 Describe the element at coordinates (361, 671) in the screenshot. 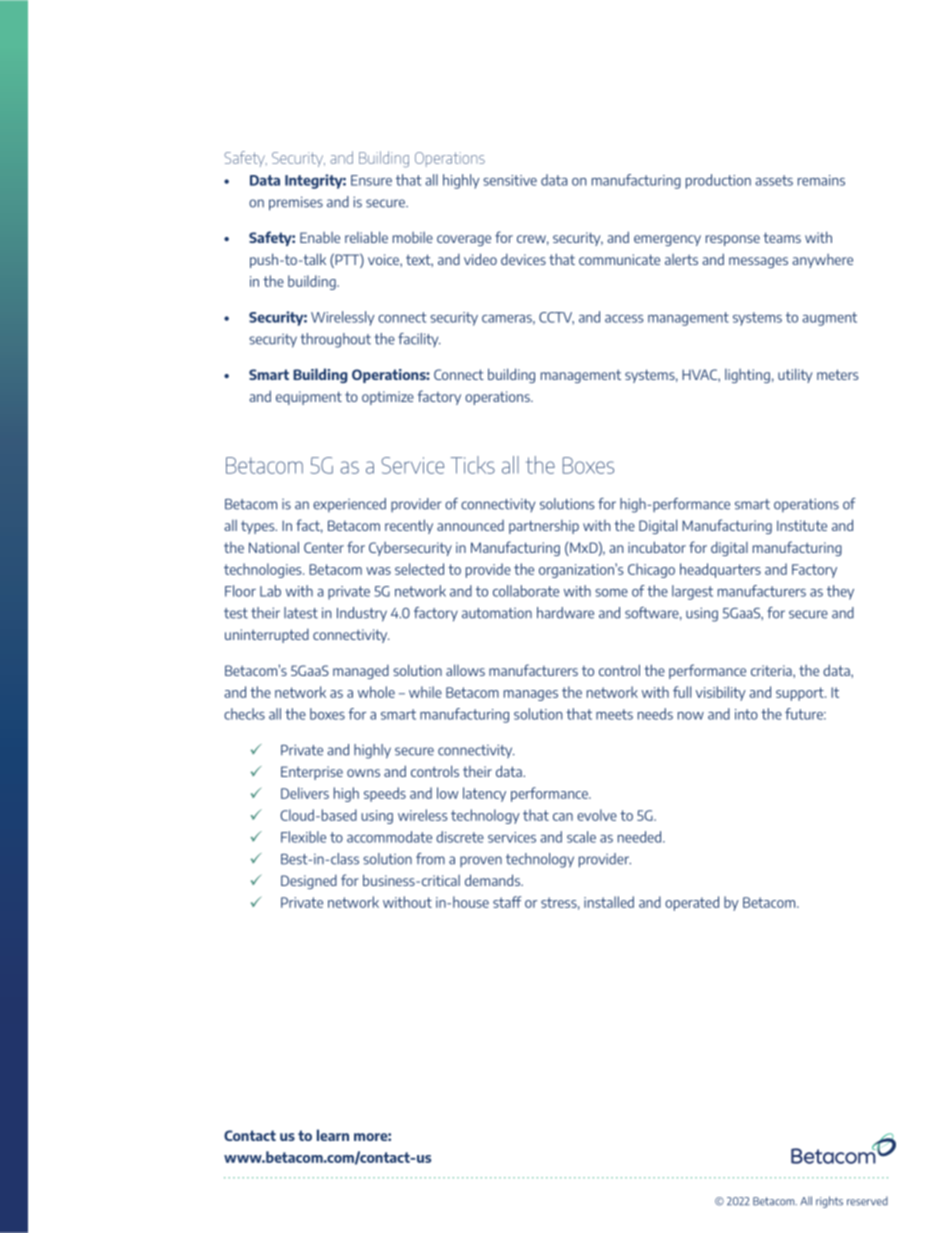

I see `managed` at that location.
